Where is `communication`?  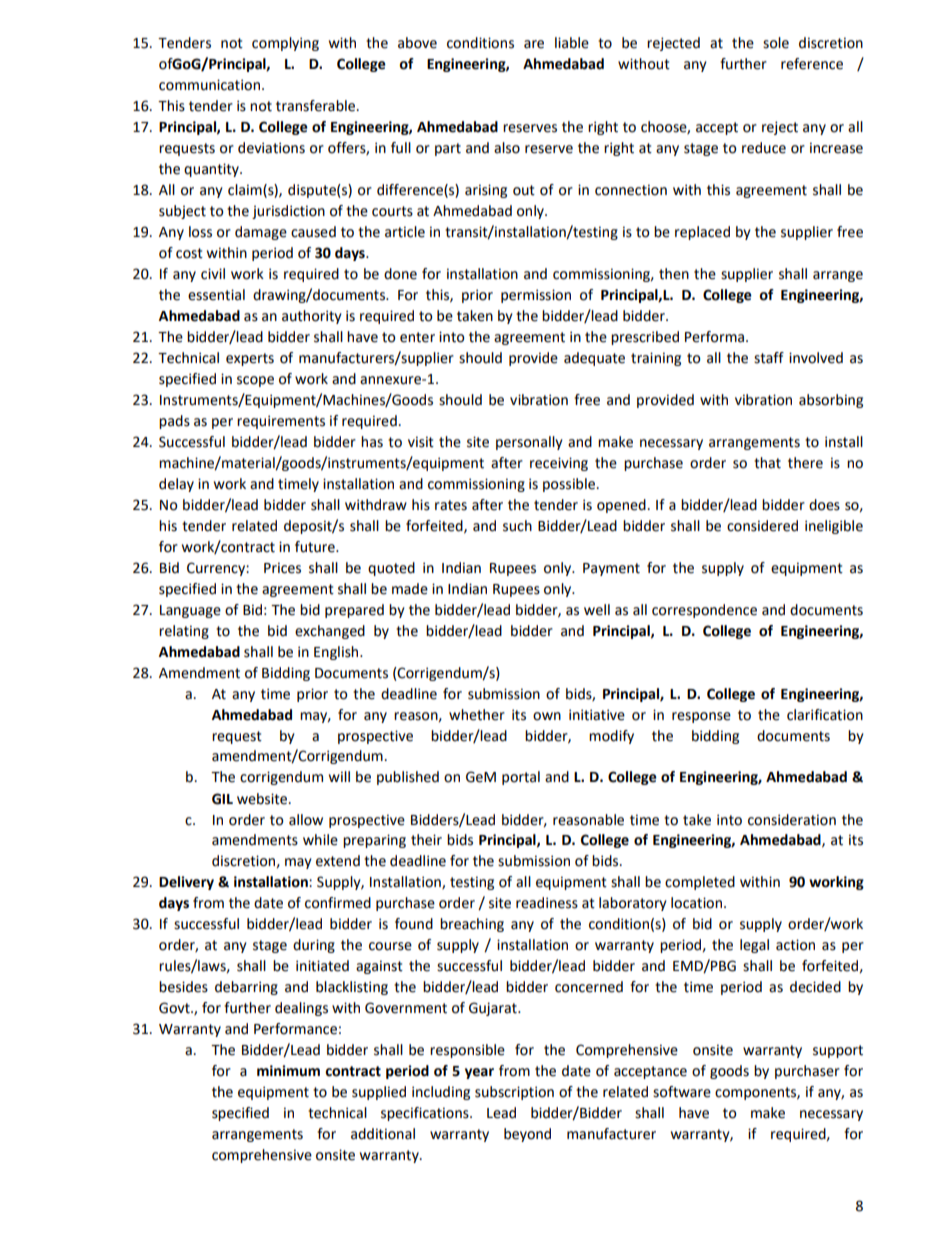 communication is located at coordinates (209, 85).
